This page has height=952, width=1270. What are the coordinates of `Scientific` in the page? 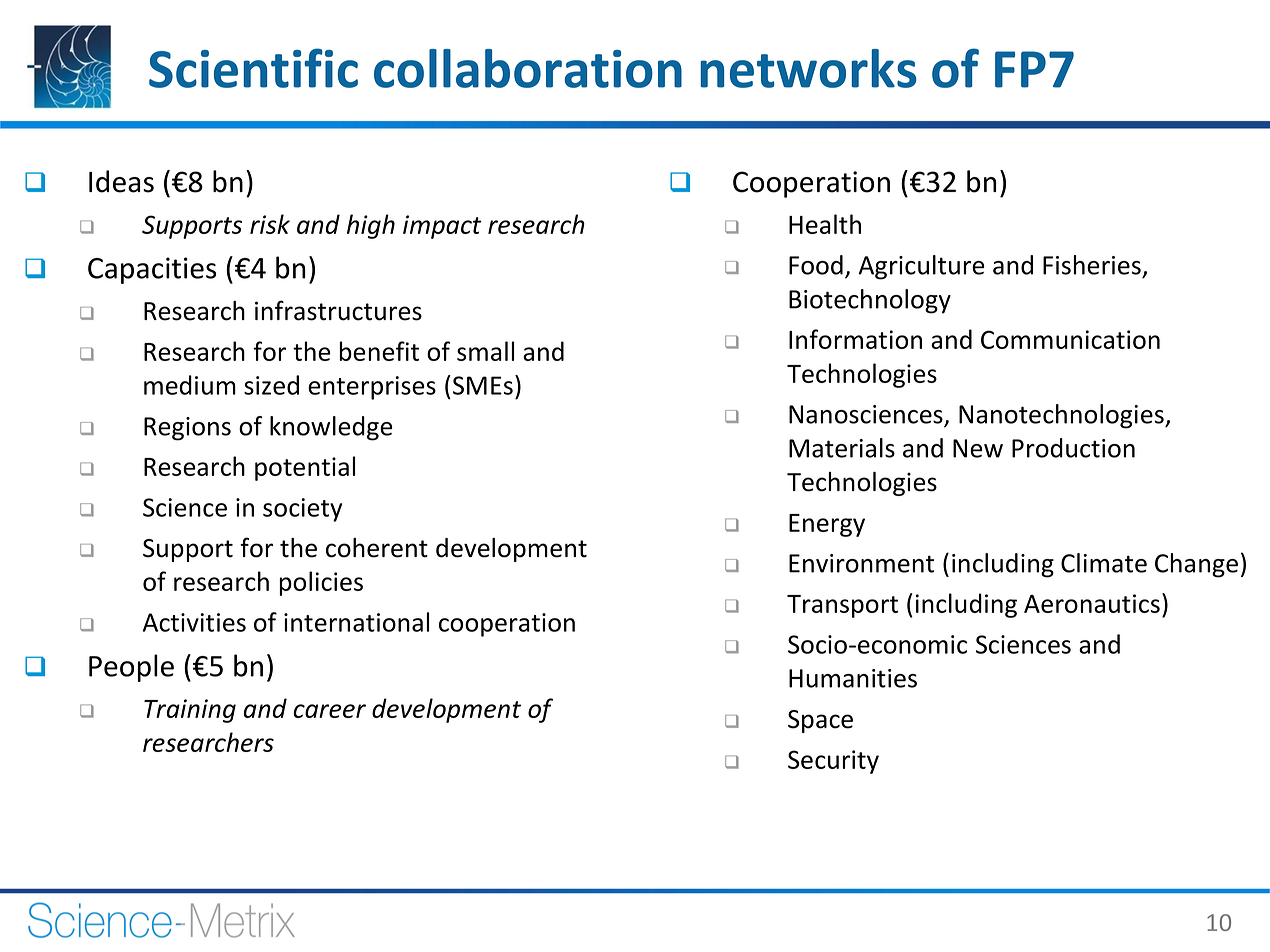 It's located at (253, 68).
